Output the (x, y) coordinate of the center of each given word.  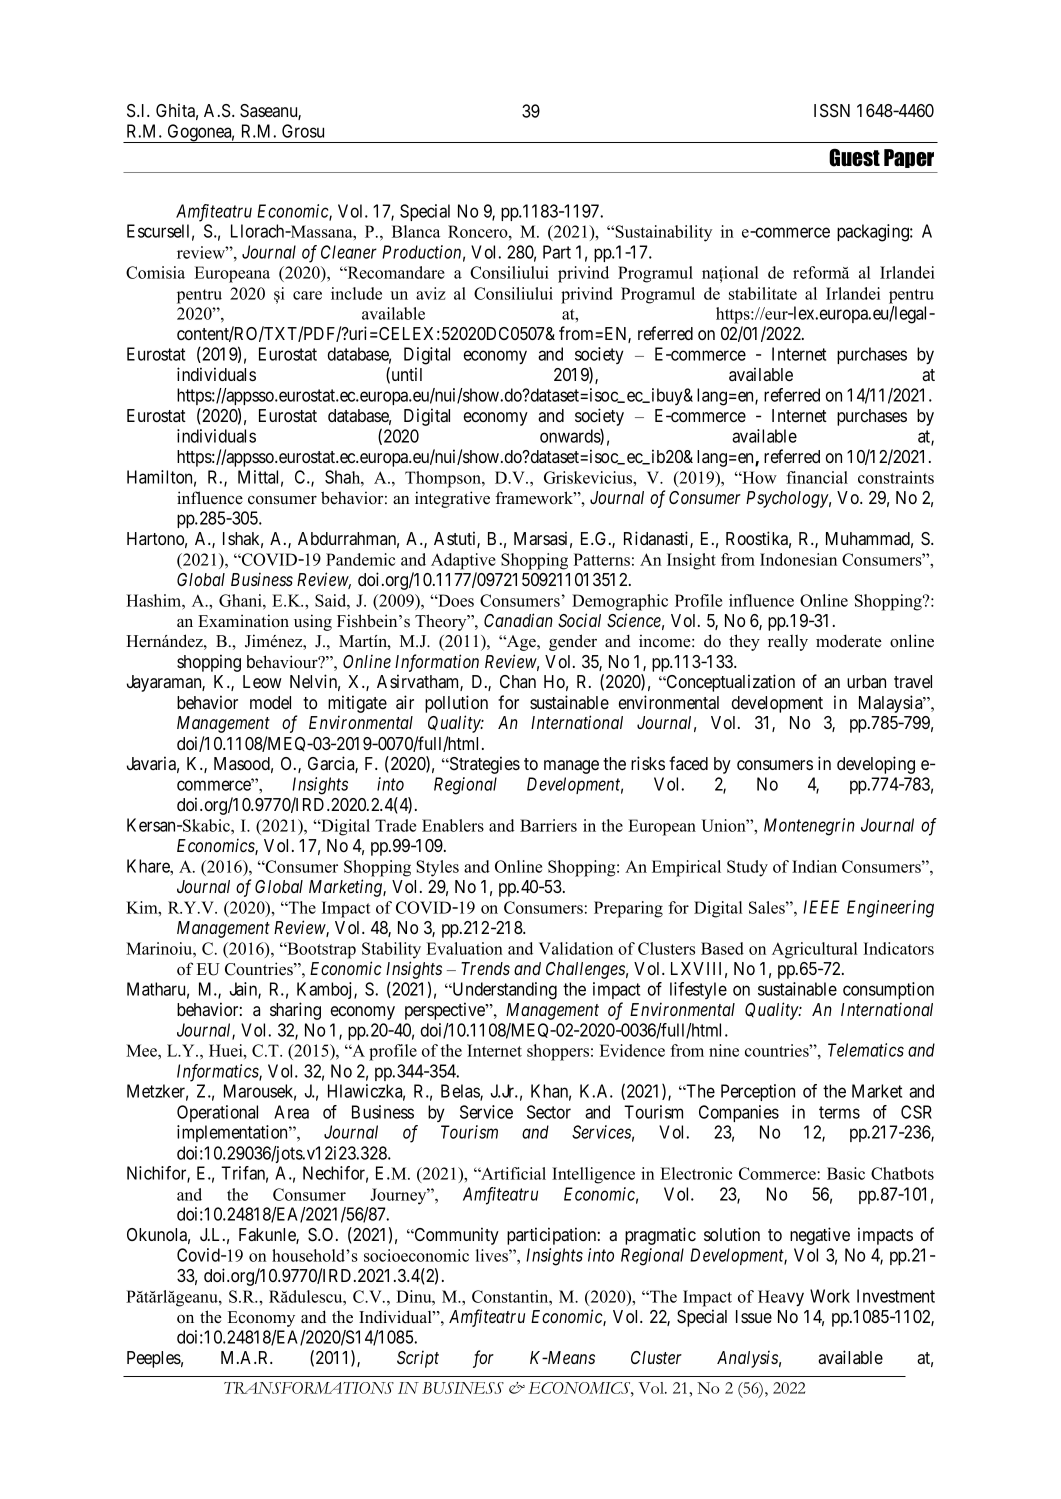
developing (876, 765)
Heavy (781, 1298)
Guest (854, 157)
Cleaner (349, 252)
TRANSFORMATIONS (309, 1388)
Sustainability (662, 233)
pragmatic (660, 1236)
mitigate (357, 704)
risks (648, 763)
